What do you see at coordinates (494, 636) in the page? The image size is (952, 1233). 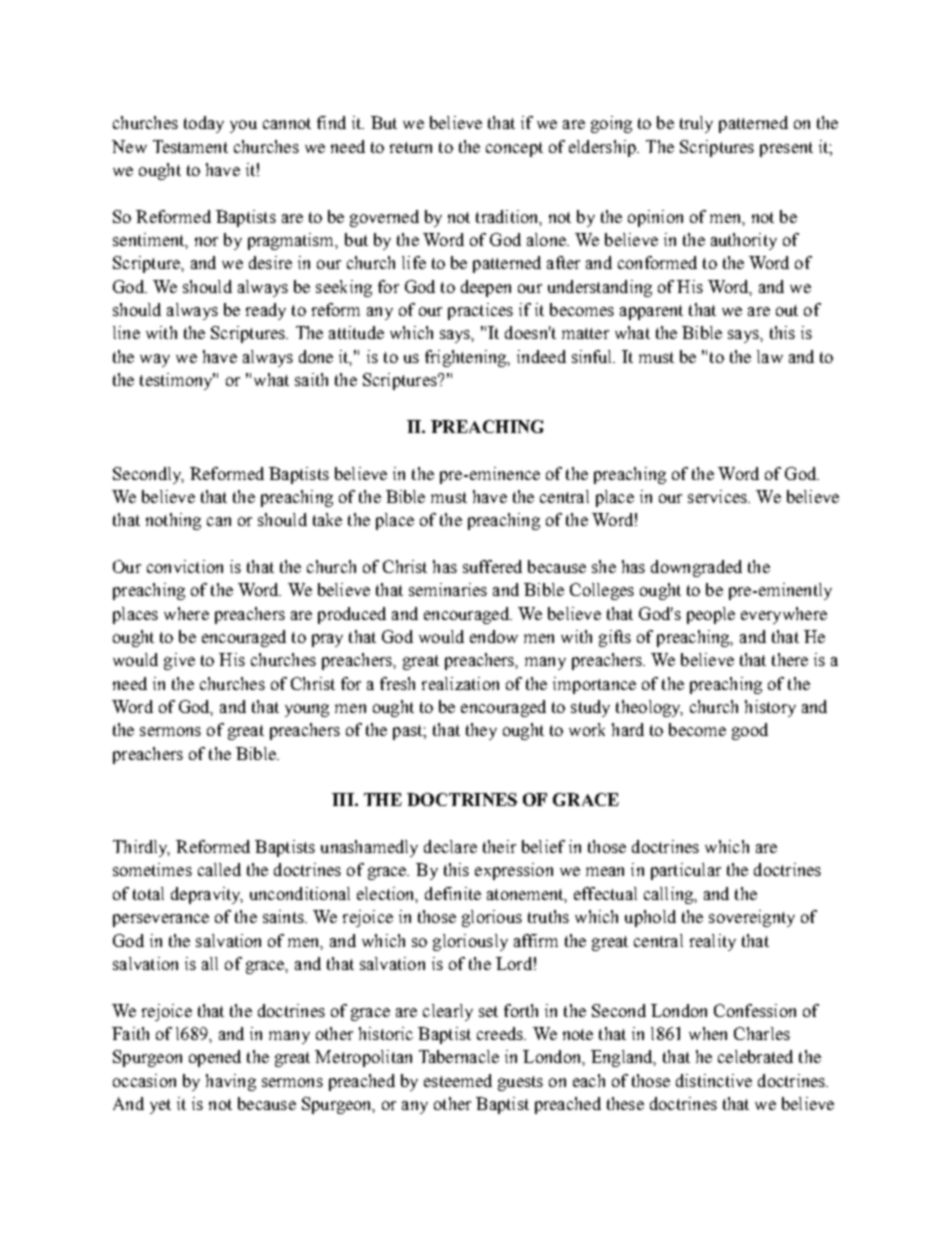 I see `endow` at bounding box center [494, 636].
